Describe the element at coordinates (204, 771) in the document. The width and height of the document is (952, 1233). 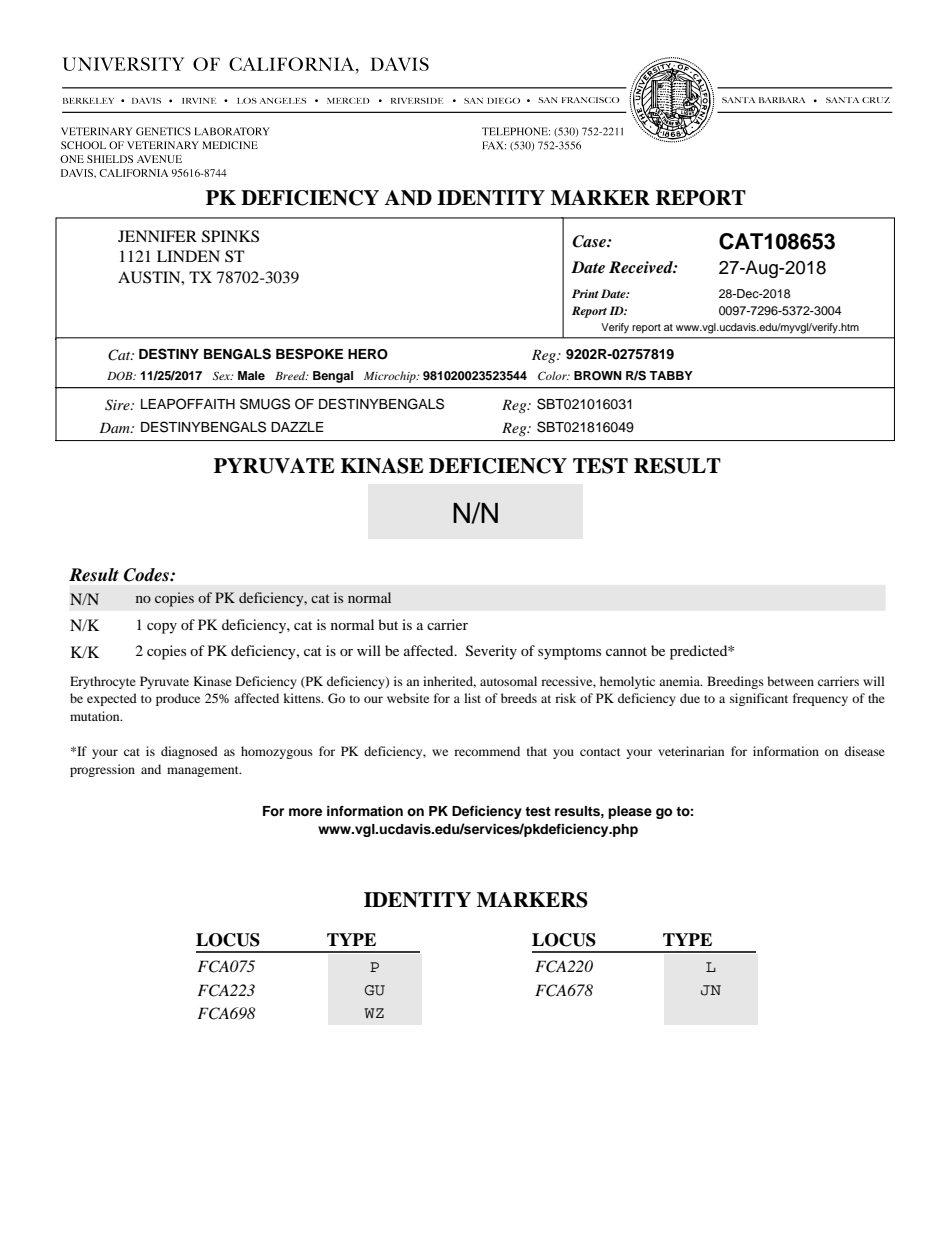
I see `management` at that location.
